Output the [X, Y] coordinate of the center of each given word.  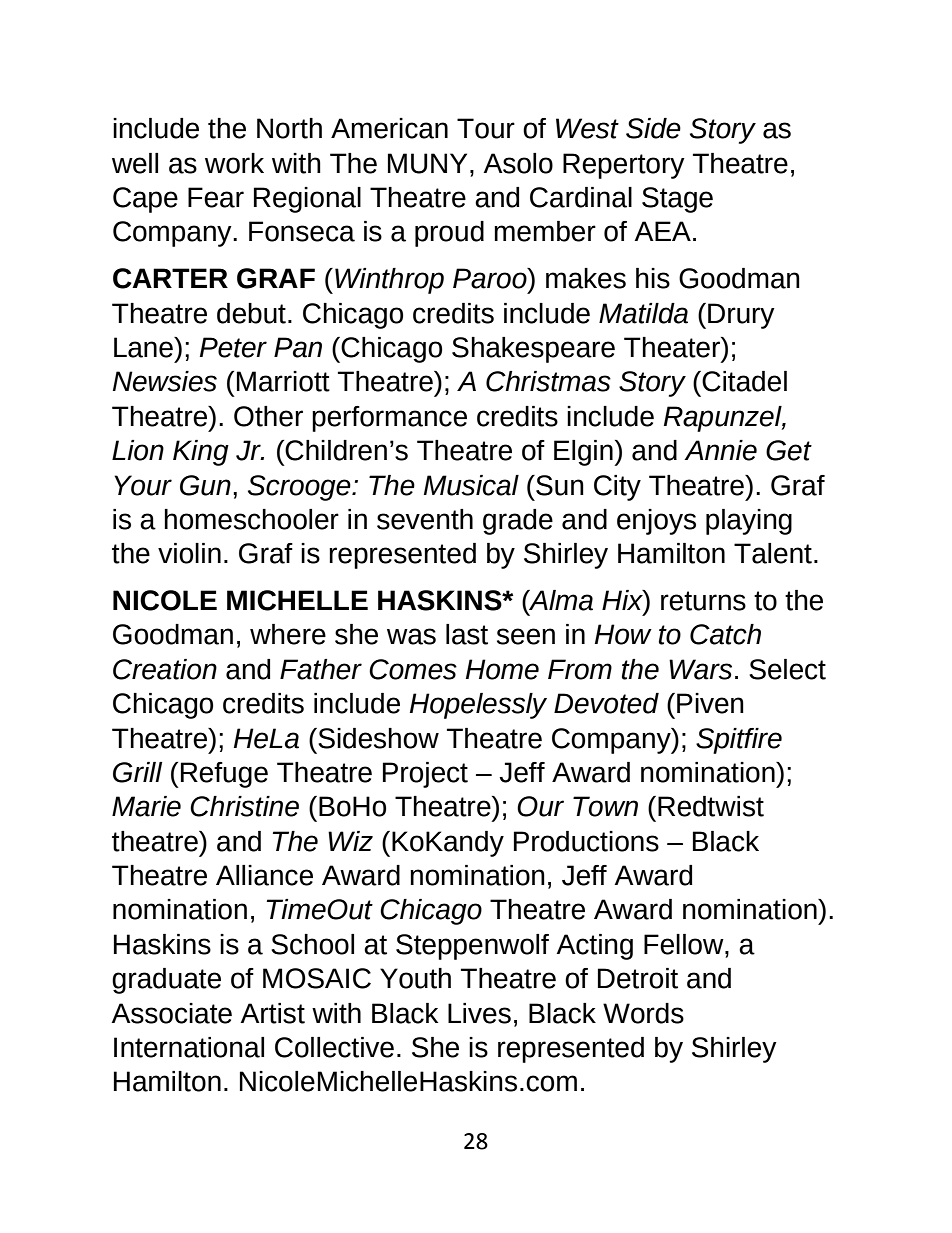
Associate [171, 1013]
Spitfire [739, 741]
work [234, 163]
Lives [479, 1013]
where [288, 634]
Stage [677, 200]
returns [703, 601]
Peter [233, 347]
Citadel [744, 381]
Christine [244, 806]
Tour [486, 128]
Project [425, 775]
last [467, 634]
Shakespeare [533, 350]
